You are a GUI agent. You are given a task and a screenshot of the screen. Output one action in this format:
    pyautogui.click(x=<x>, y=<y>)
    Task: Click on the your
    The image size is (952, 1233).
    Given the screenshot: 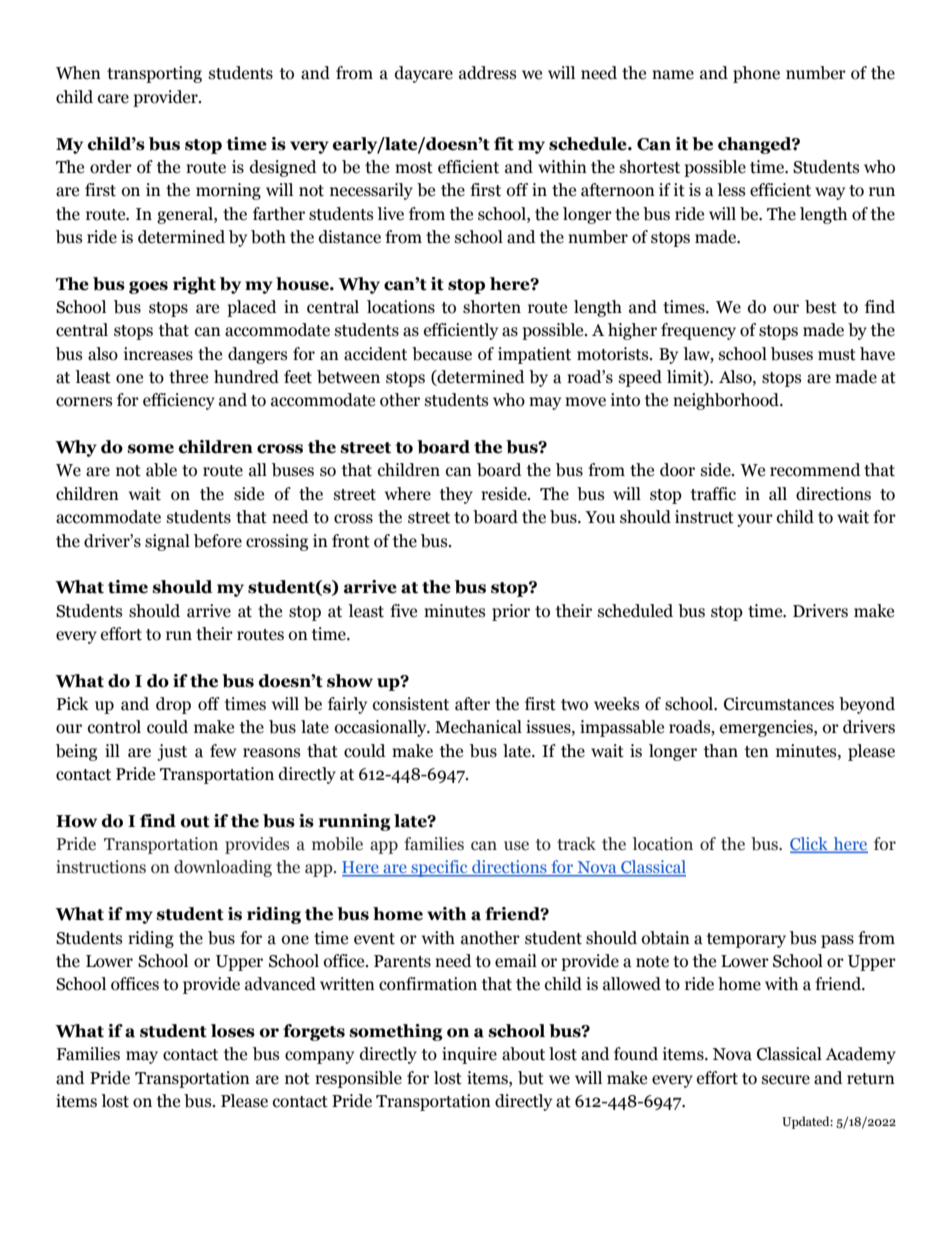 What is the action you would take?
    pyautogui.click(x=755, y=520)
